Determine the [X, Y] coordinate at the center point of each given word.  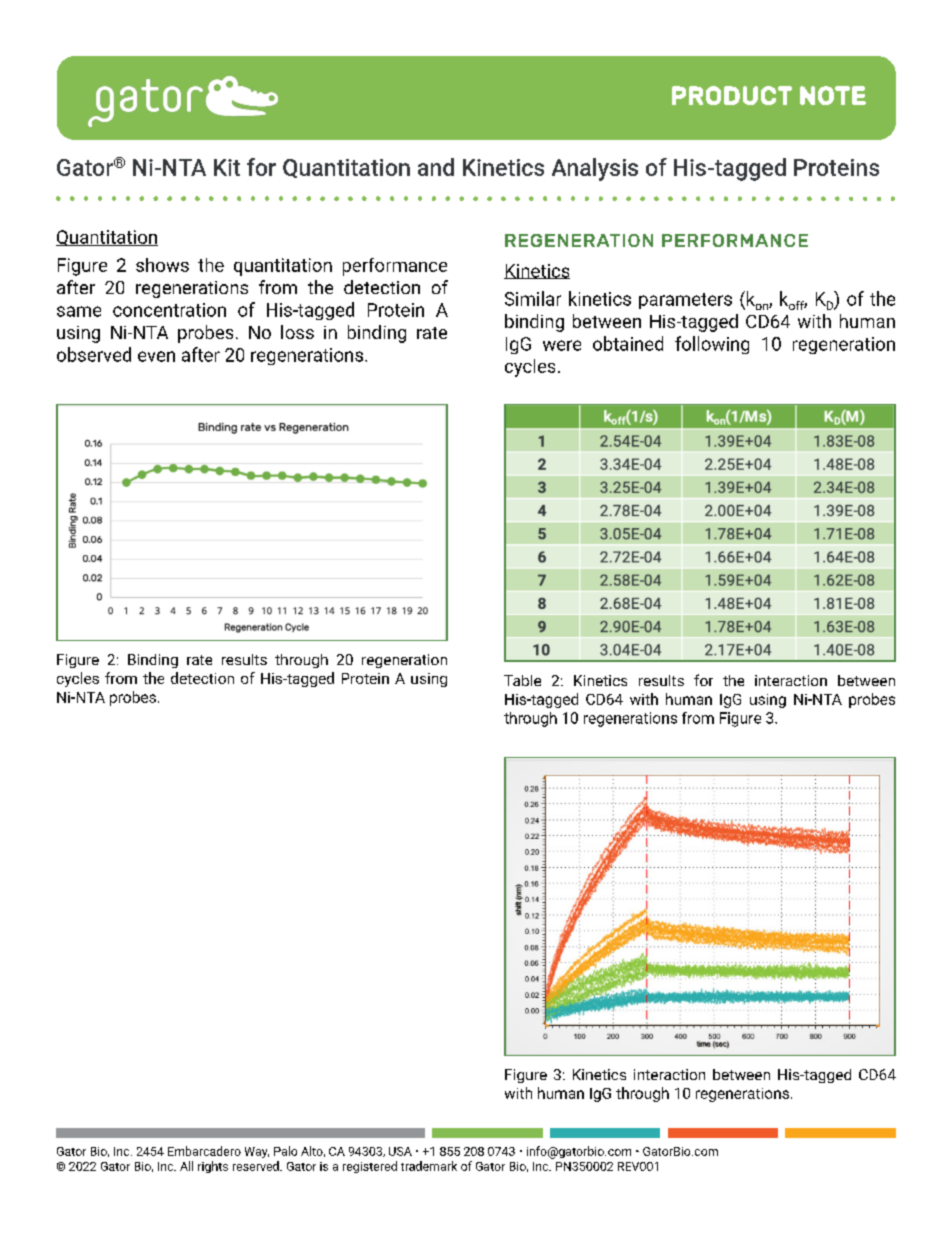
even [156, 356]
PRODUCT [732, 95]
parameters [685, 301]
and [436, 167]
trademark [429, 1166]
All [186, 1166]
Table [522, 680]
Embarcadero [204, 1151]
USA [400, 1151]
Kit [227, 167]
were [562, 345]
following [712, 345]
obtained [628, 343]
